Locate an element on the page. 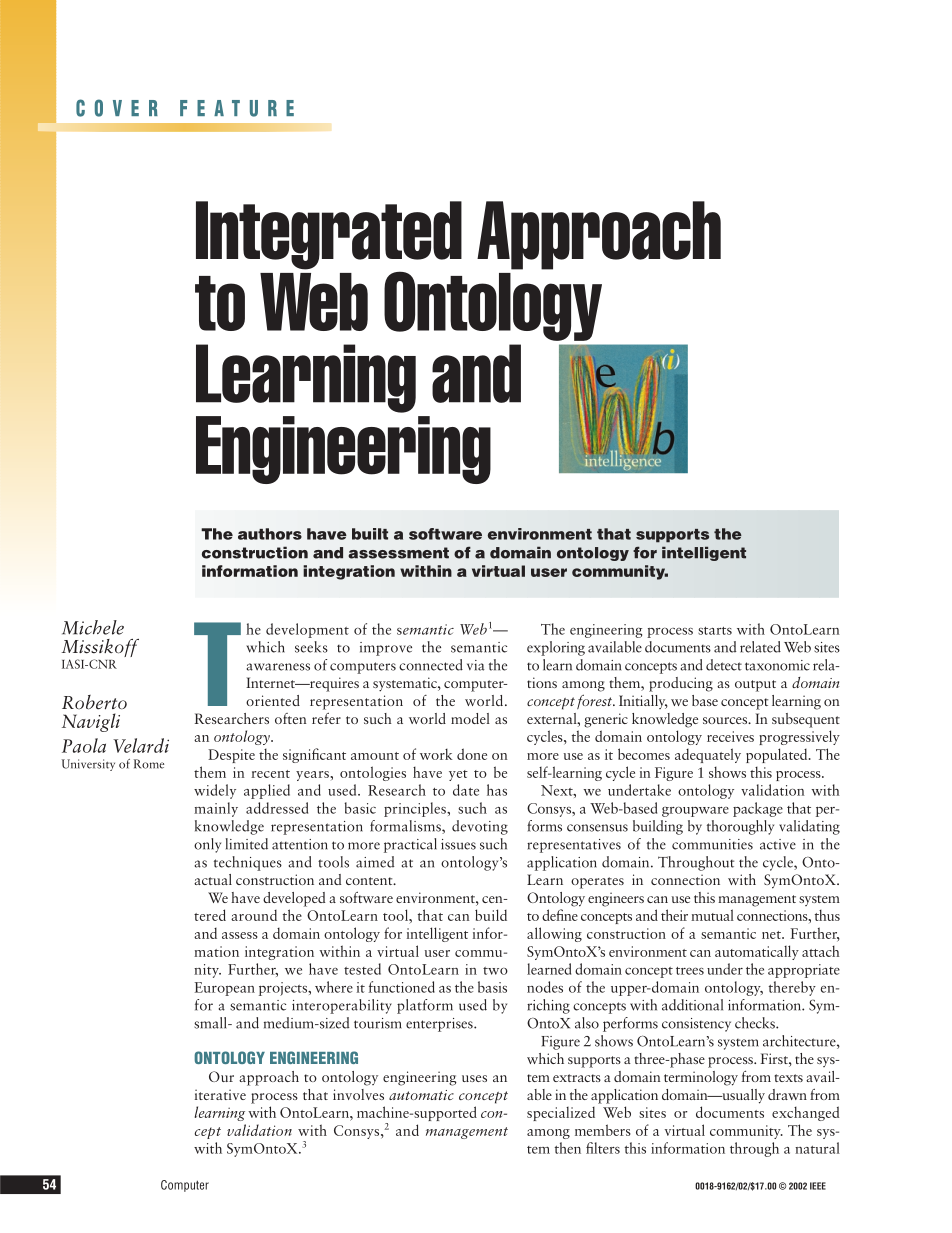  COVER is located at coordinates (117, 108).
